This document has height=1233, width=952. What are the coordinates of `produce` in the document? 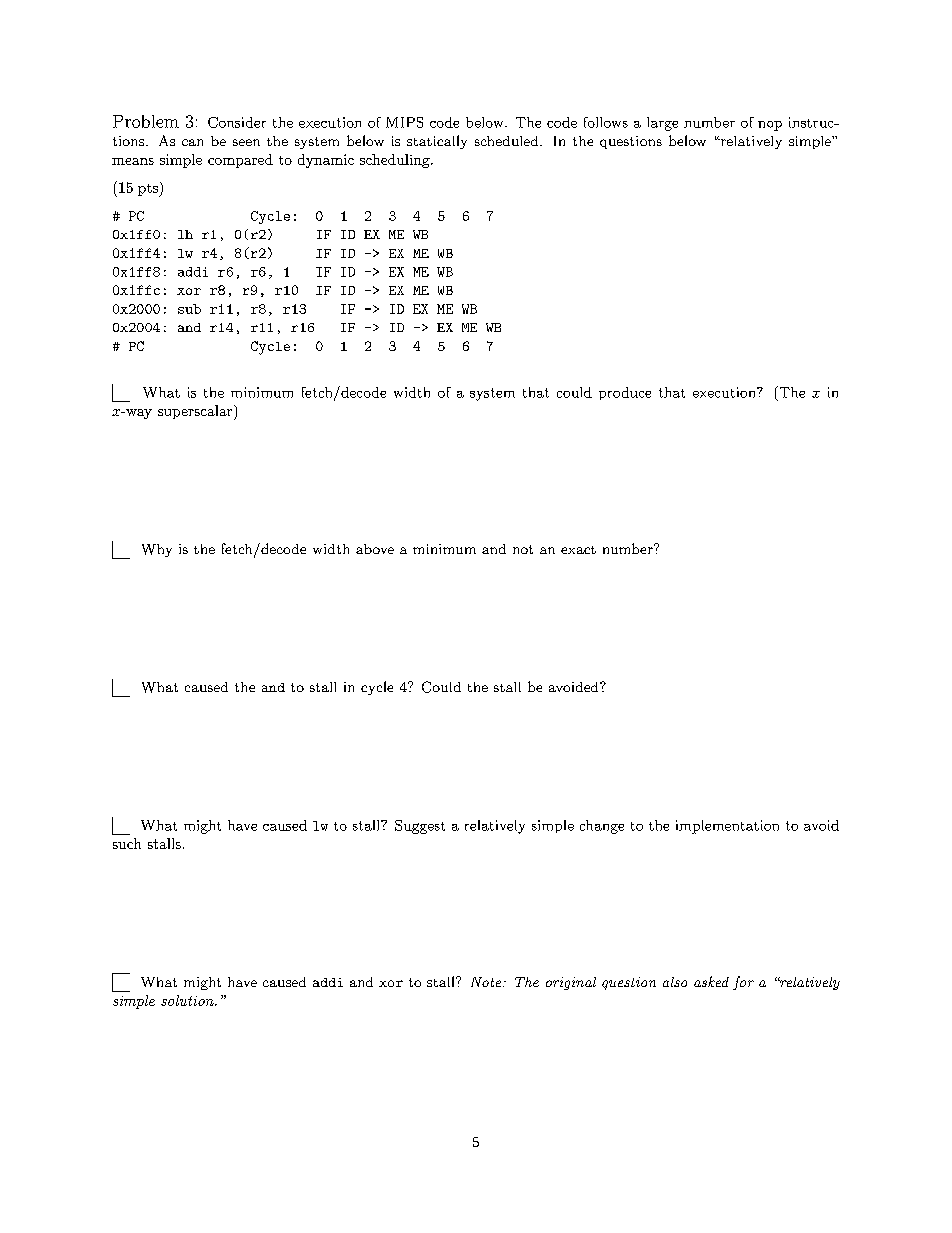 It's located at (625, 393).
